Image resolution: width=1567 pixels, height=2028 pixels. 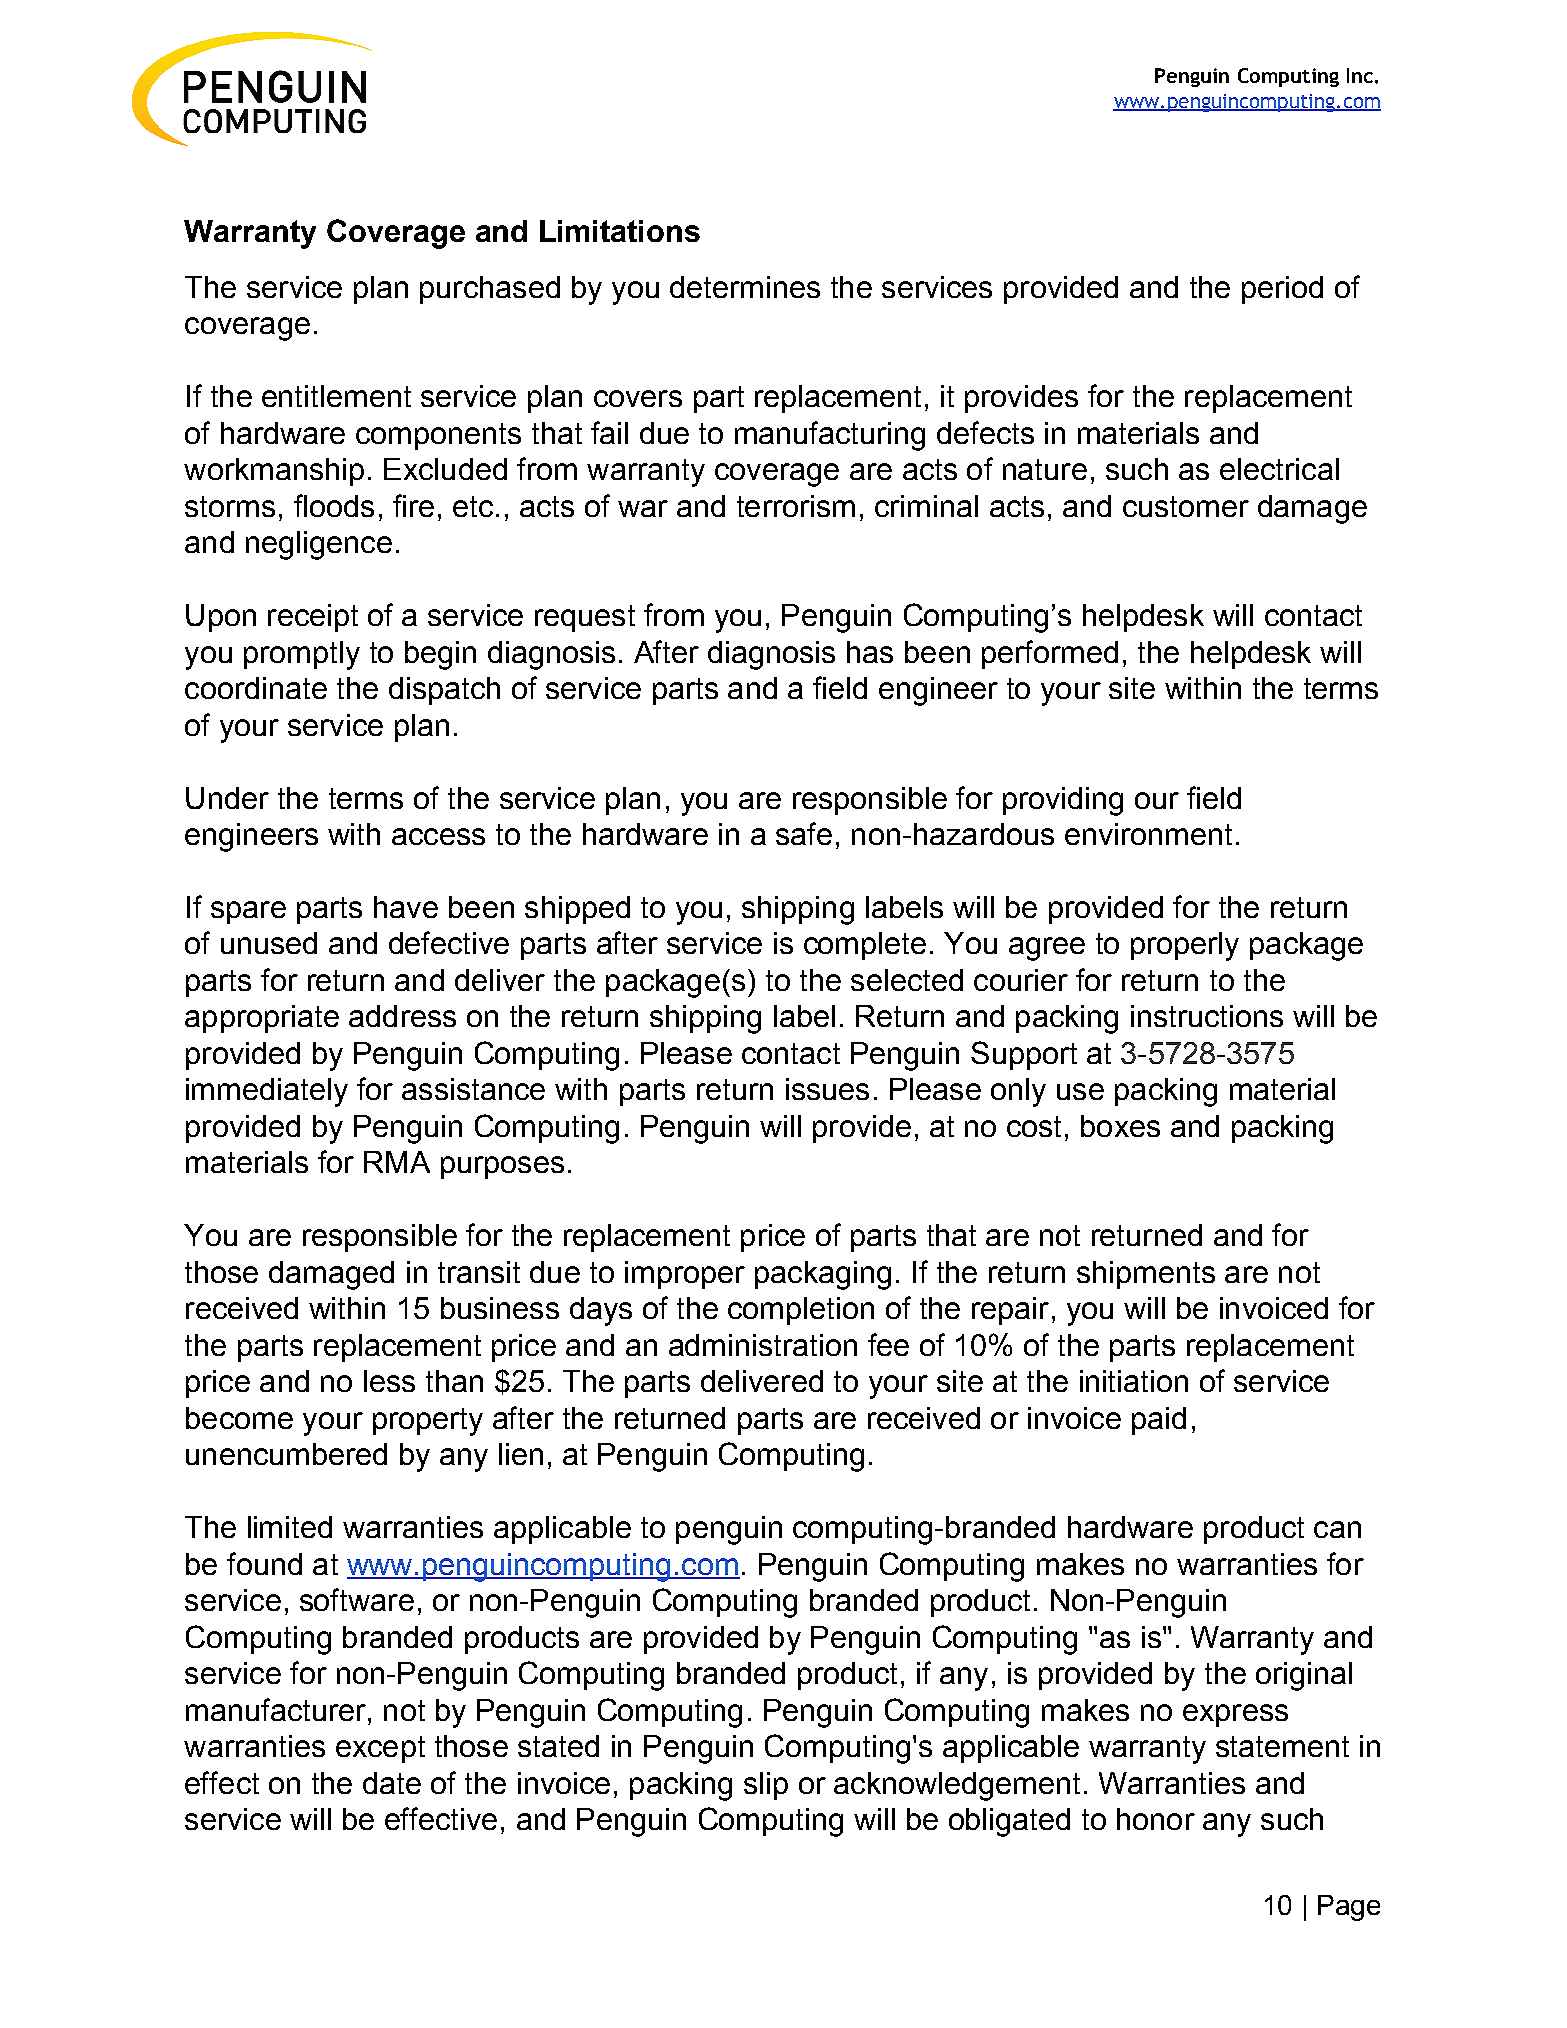 I want to click on purchased, so click(x=490, y=290).
